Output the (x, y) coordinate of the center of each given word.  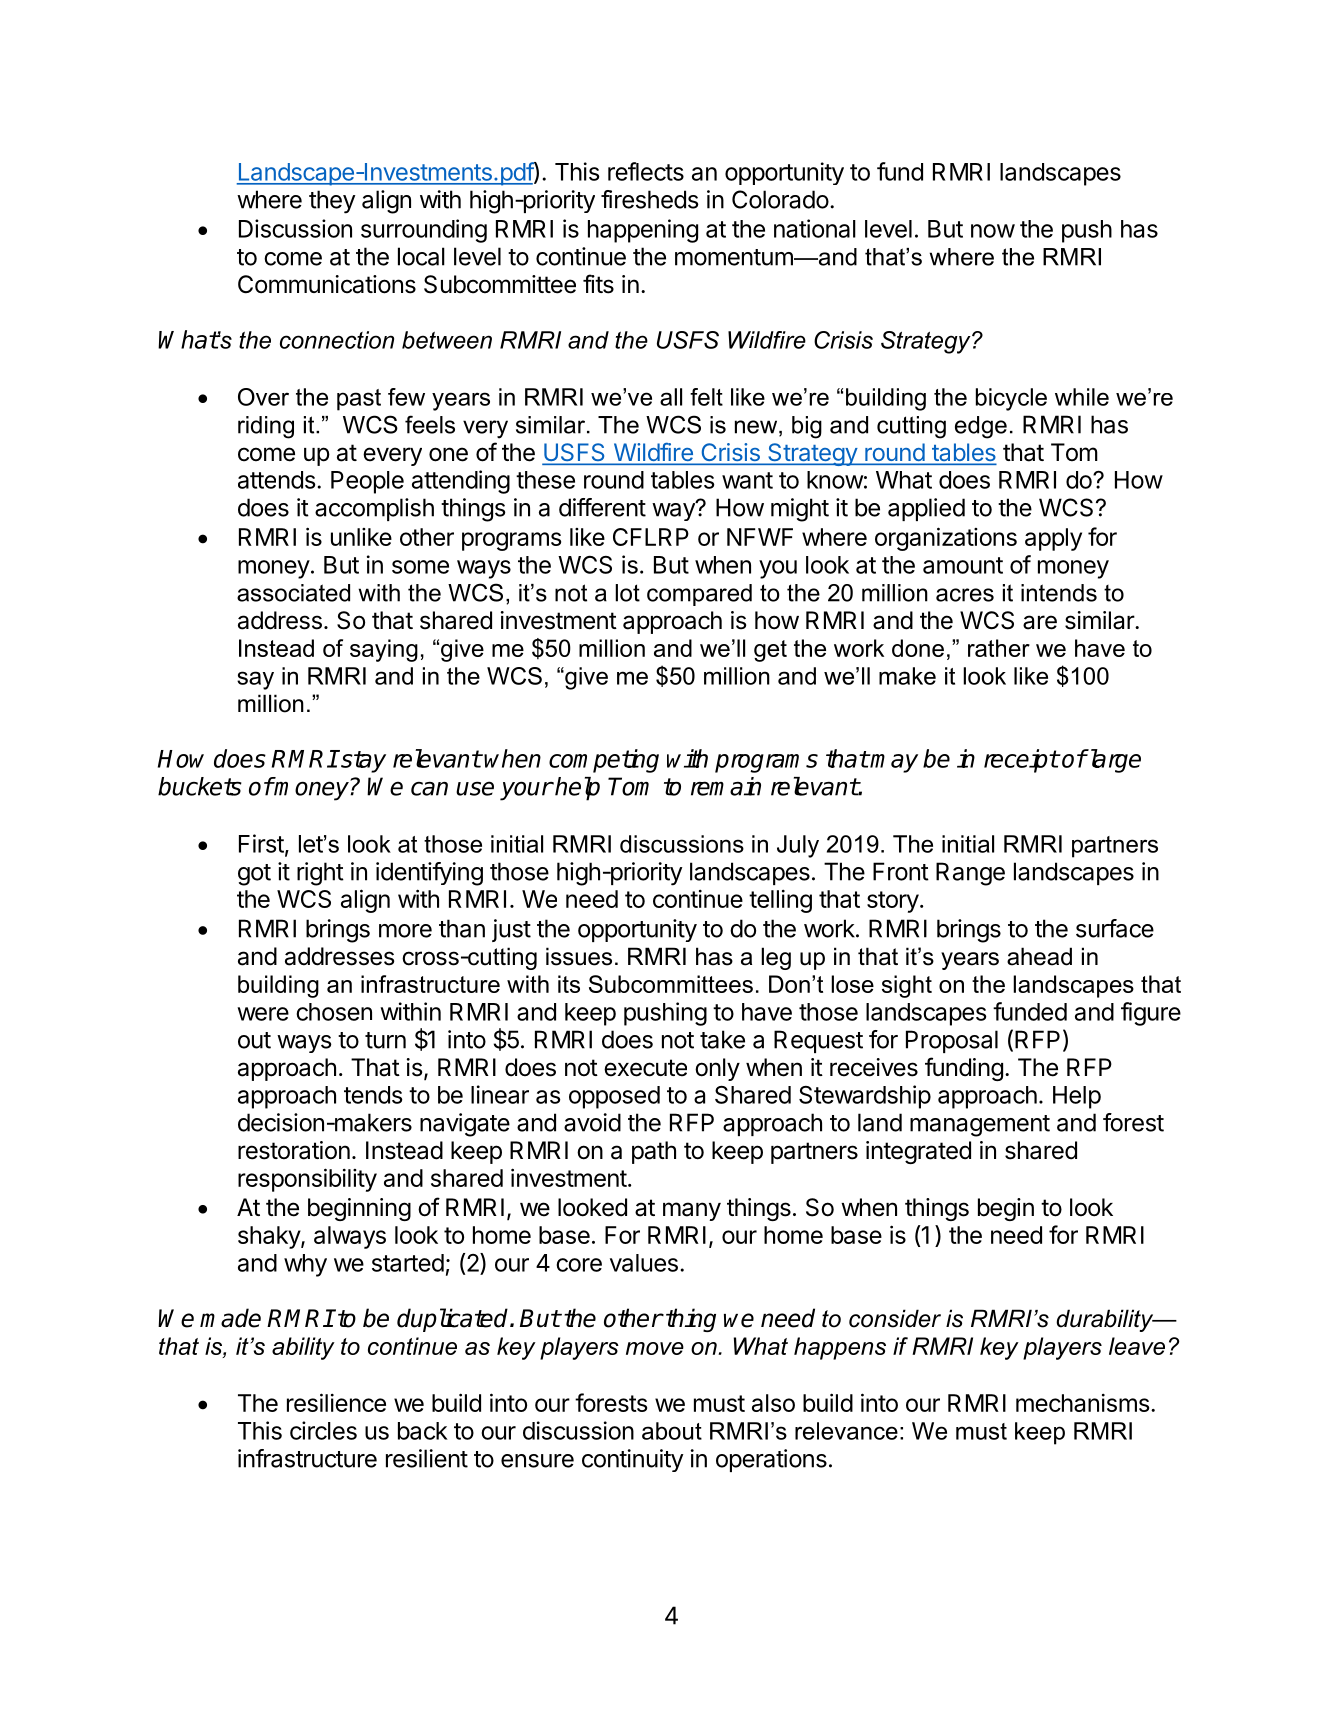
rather (999, 648)
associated (293, 593)
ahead (1039, 956)
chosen (334, 1012)
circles (323, 1430)
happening (643, 231)
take (722, 1039)
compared (699, 595)
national (815, 228)
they (332, 202)
